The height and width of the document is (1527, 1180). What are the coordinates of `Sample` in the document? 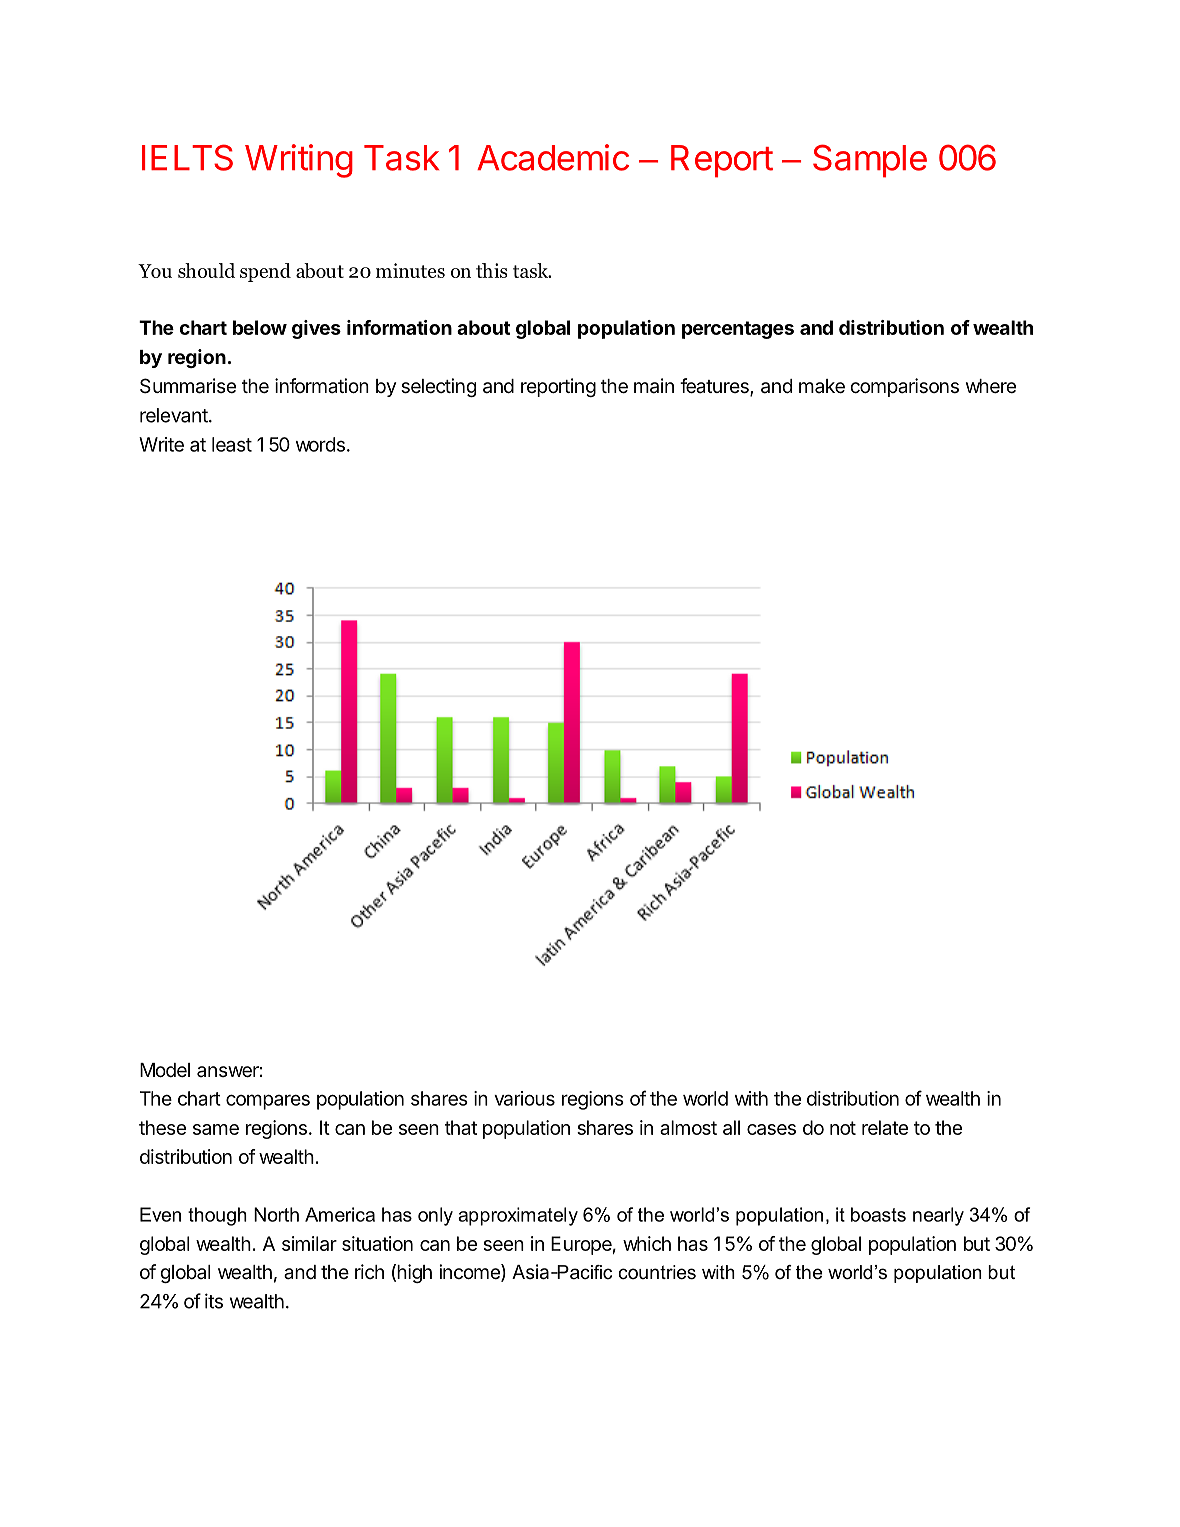 It's located at (870, 161).
